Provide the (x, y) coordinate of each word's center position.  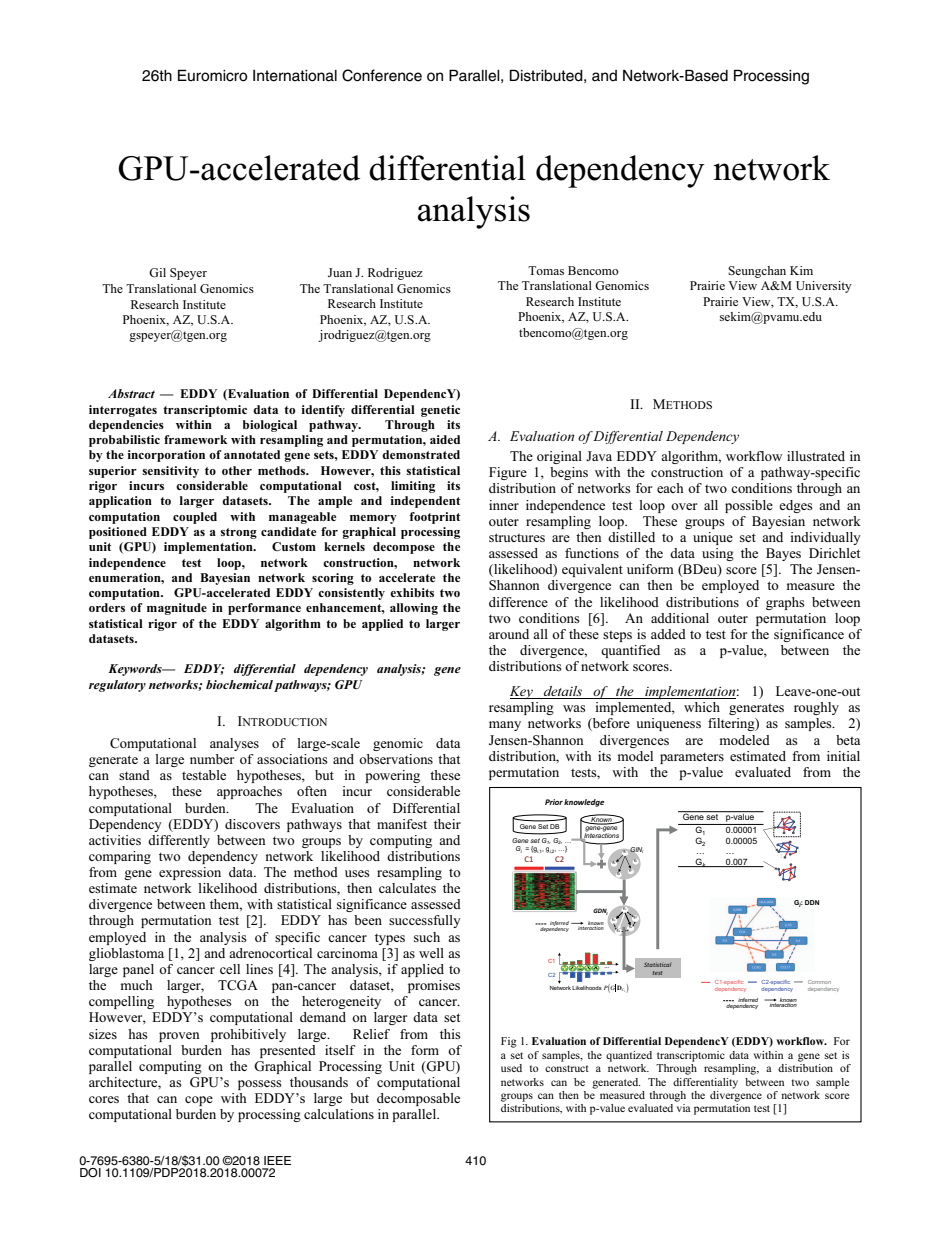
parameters (692, 758)
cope (199, 1101)
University (824, 287)
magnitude (177, 609)
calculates (407, 888)
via (684, 1108)
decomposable (418, 1099)
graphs (785, 603)
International (295, 76)
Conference (382, 75)
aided (445, 439)
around (509, 634)
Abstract (131, 393)
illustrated (816, 456)
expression (190, 873)
